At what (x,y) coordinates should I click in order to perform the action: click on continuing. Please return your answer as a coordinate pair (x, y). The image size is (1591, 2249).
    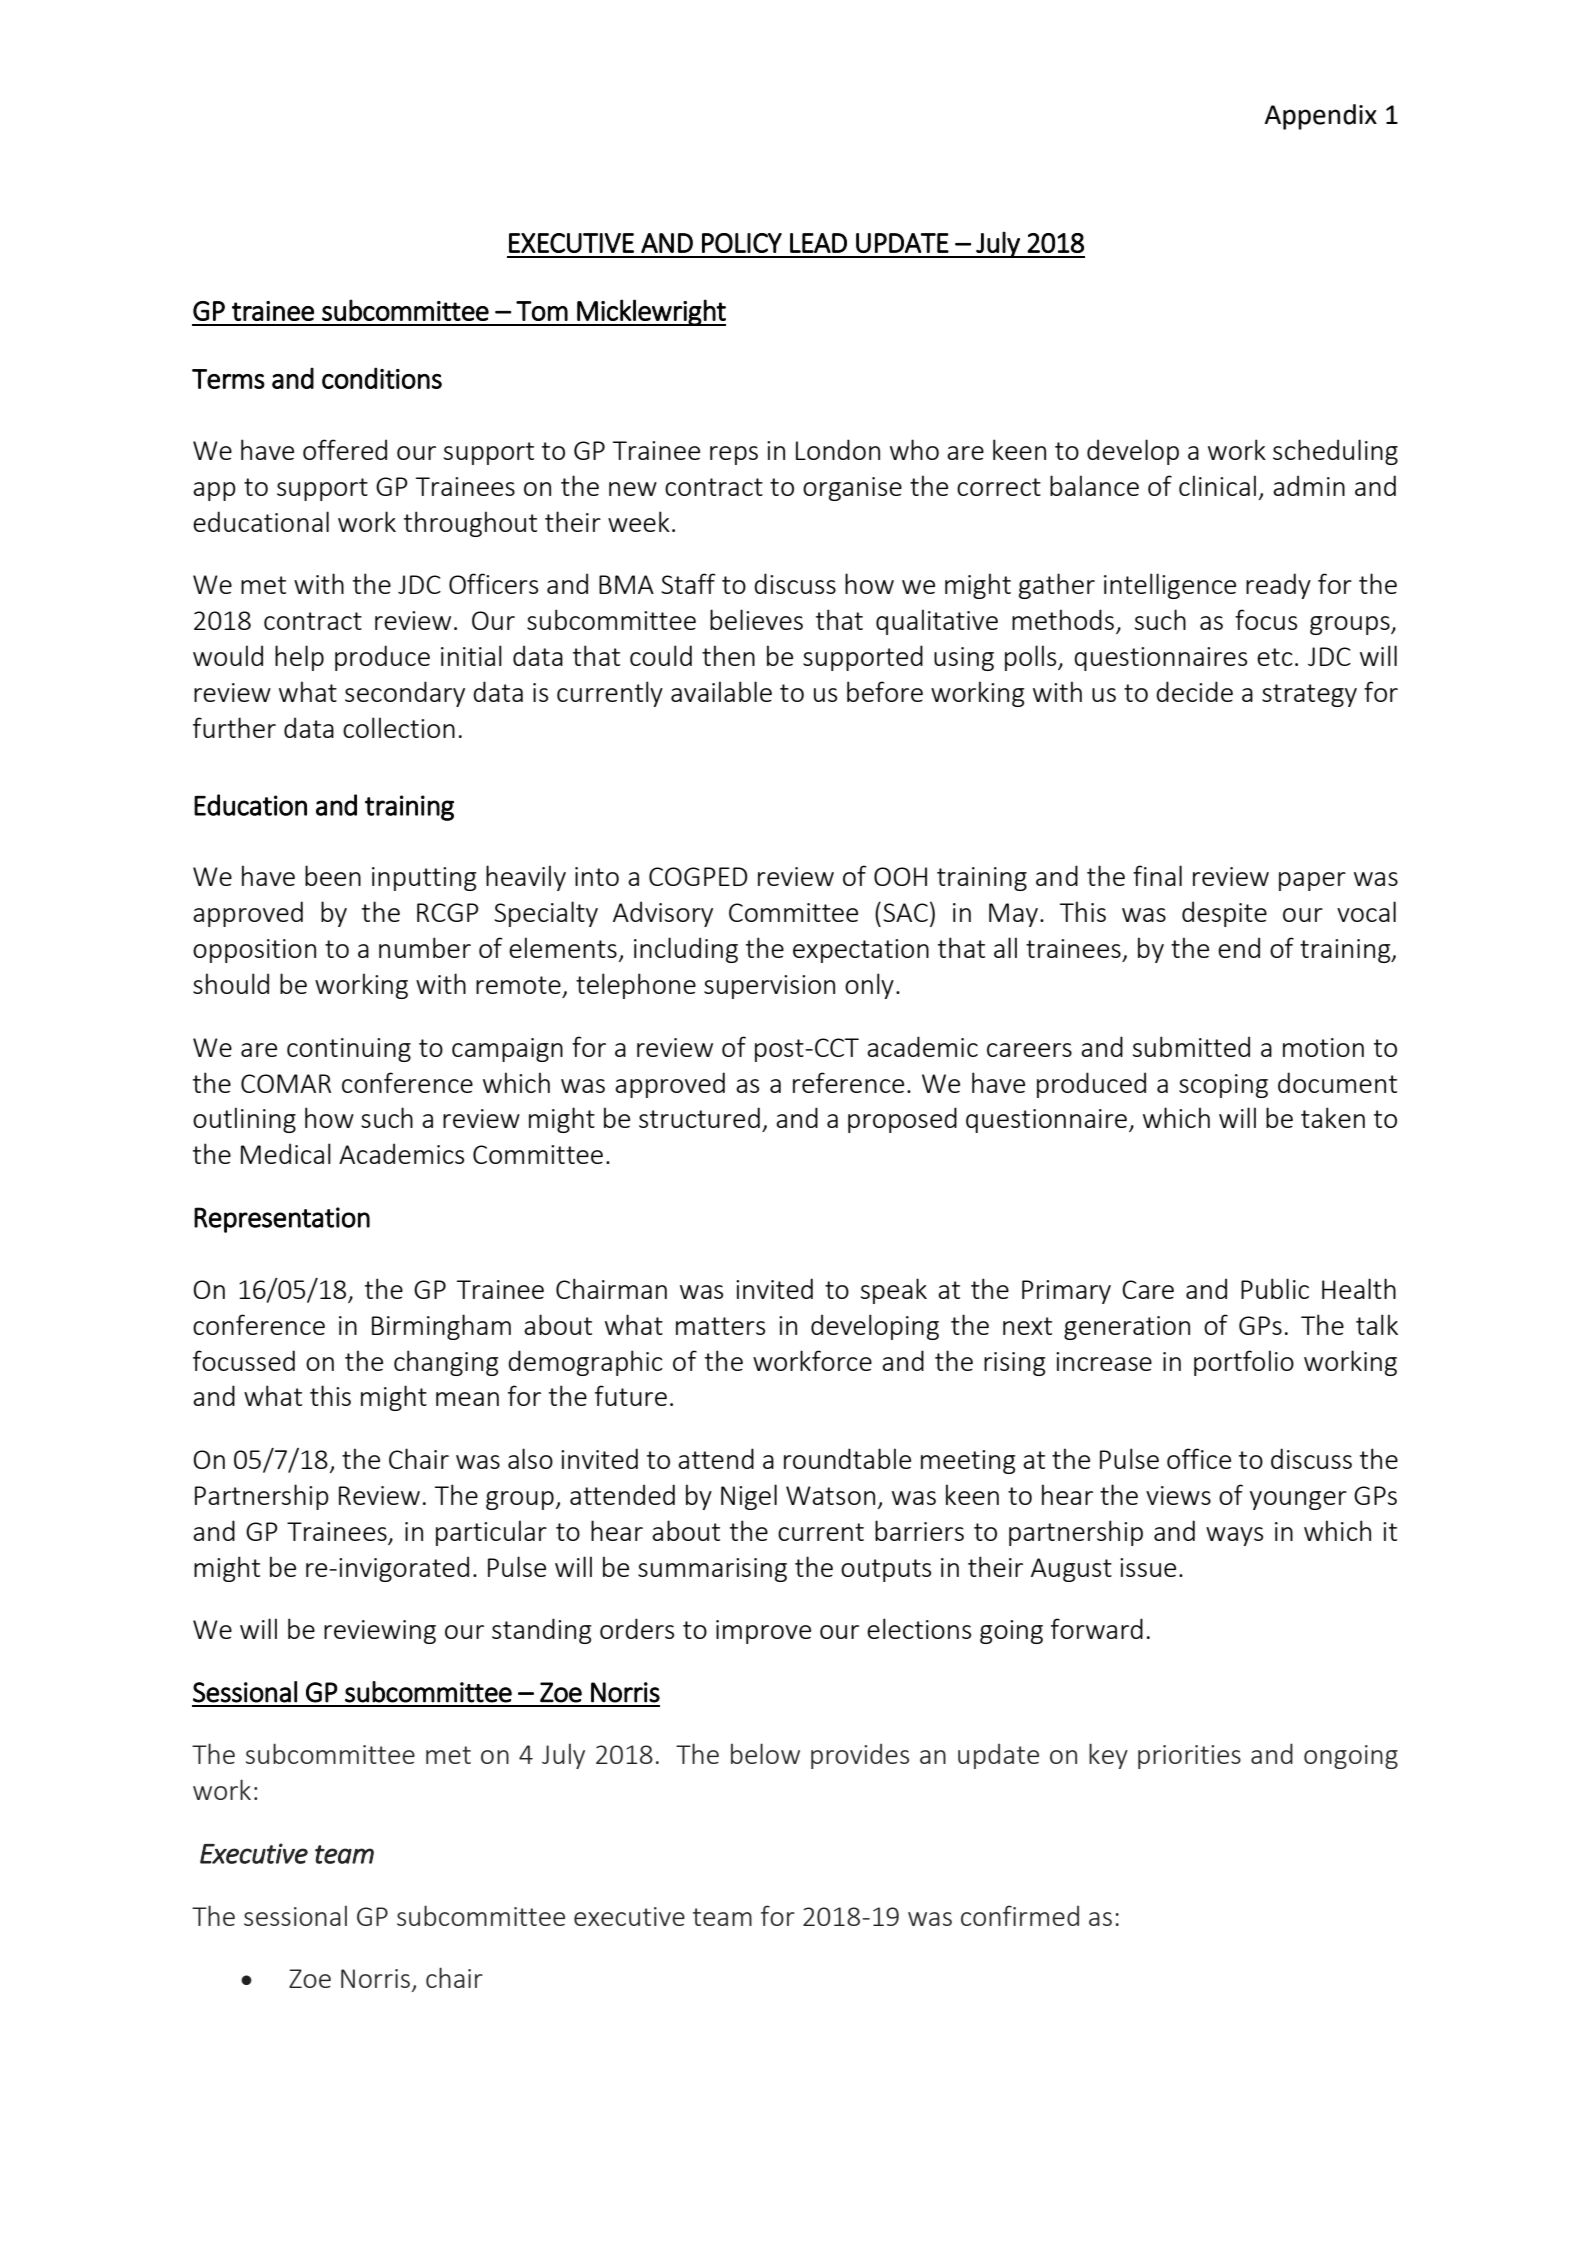
    Looking at the image, I should click on (349, 1050).
